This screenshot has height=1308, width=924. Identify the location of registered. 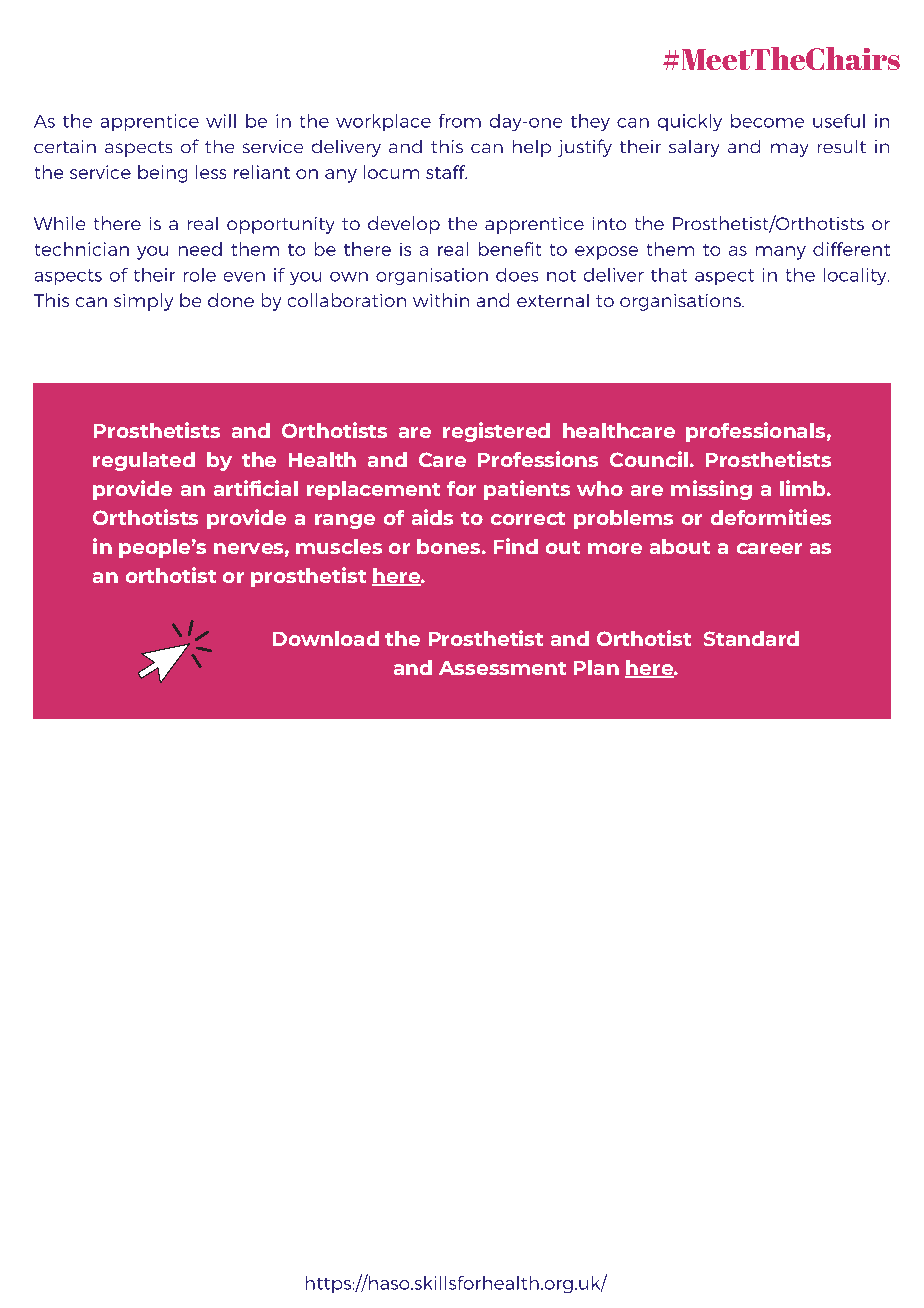
(496, 432).
